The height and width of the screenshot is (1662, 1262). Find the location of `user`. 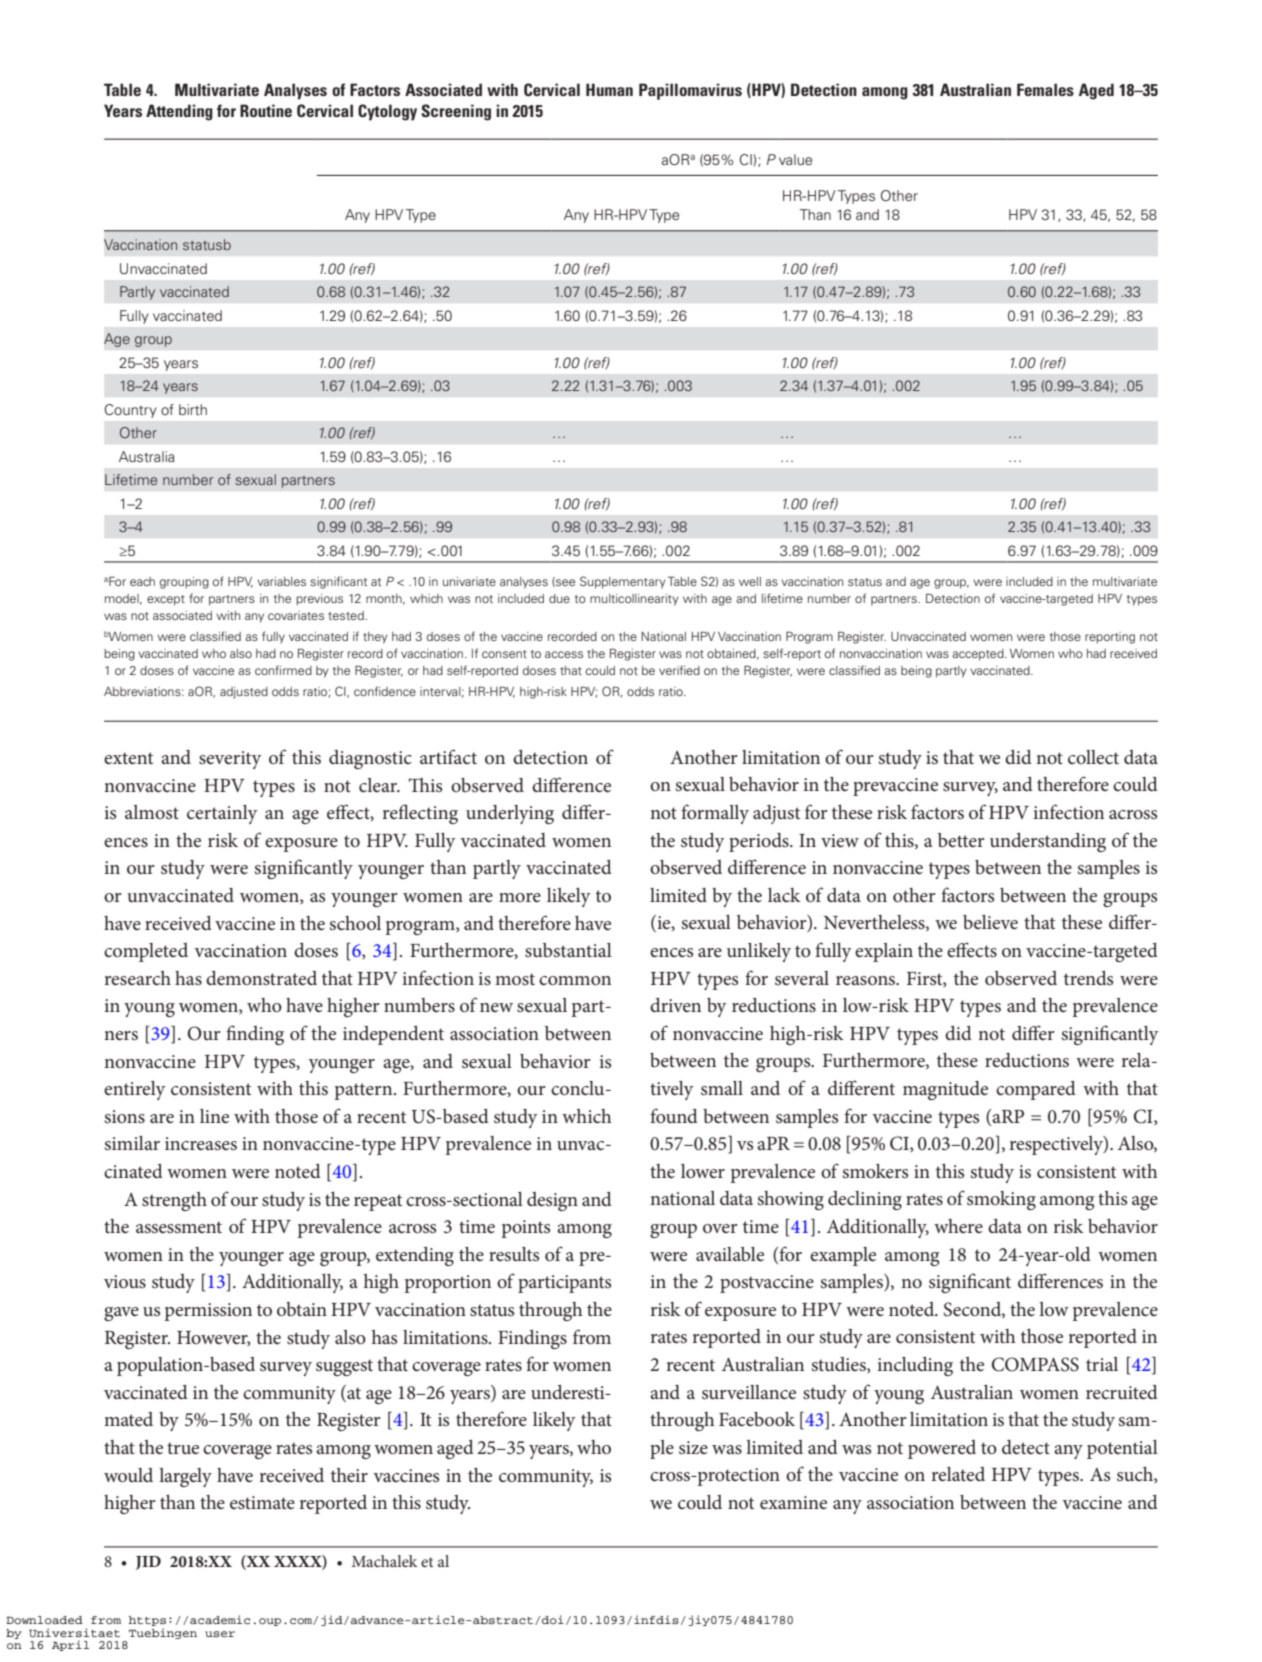

user is located at coordinates (220, 1634).
